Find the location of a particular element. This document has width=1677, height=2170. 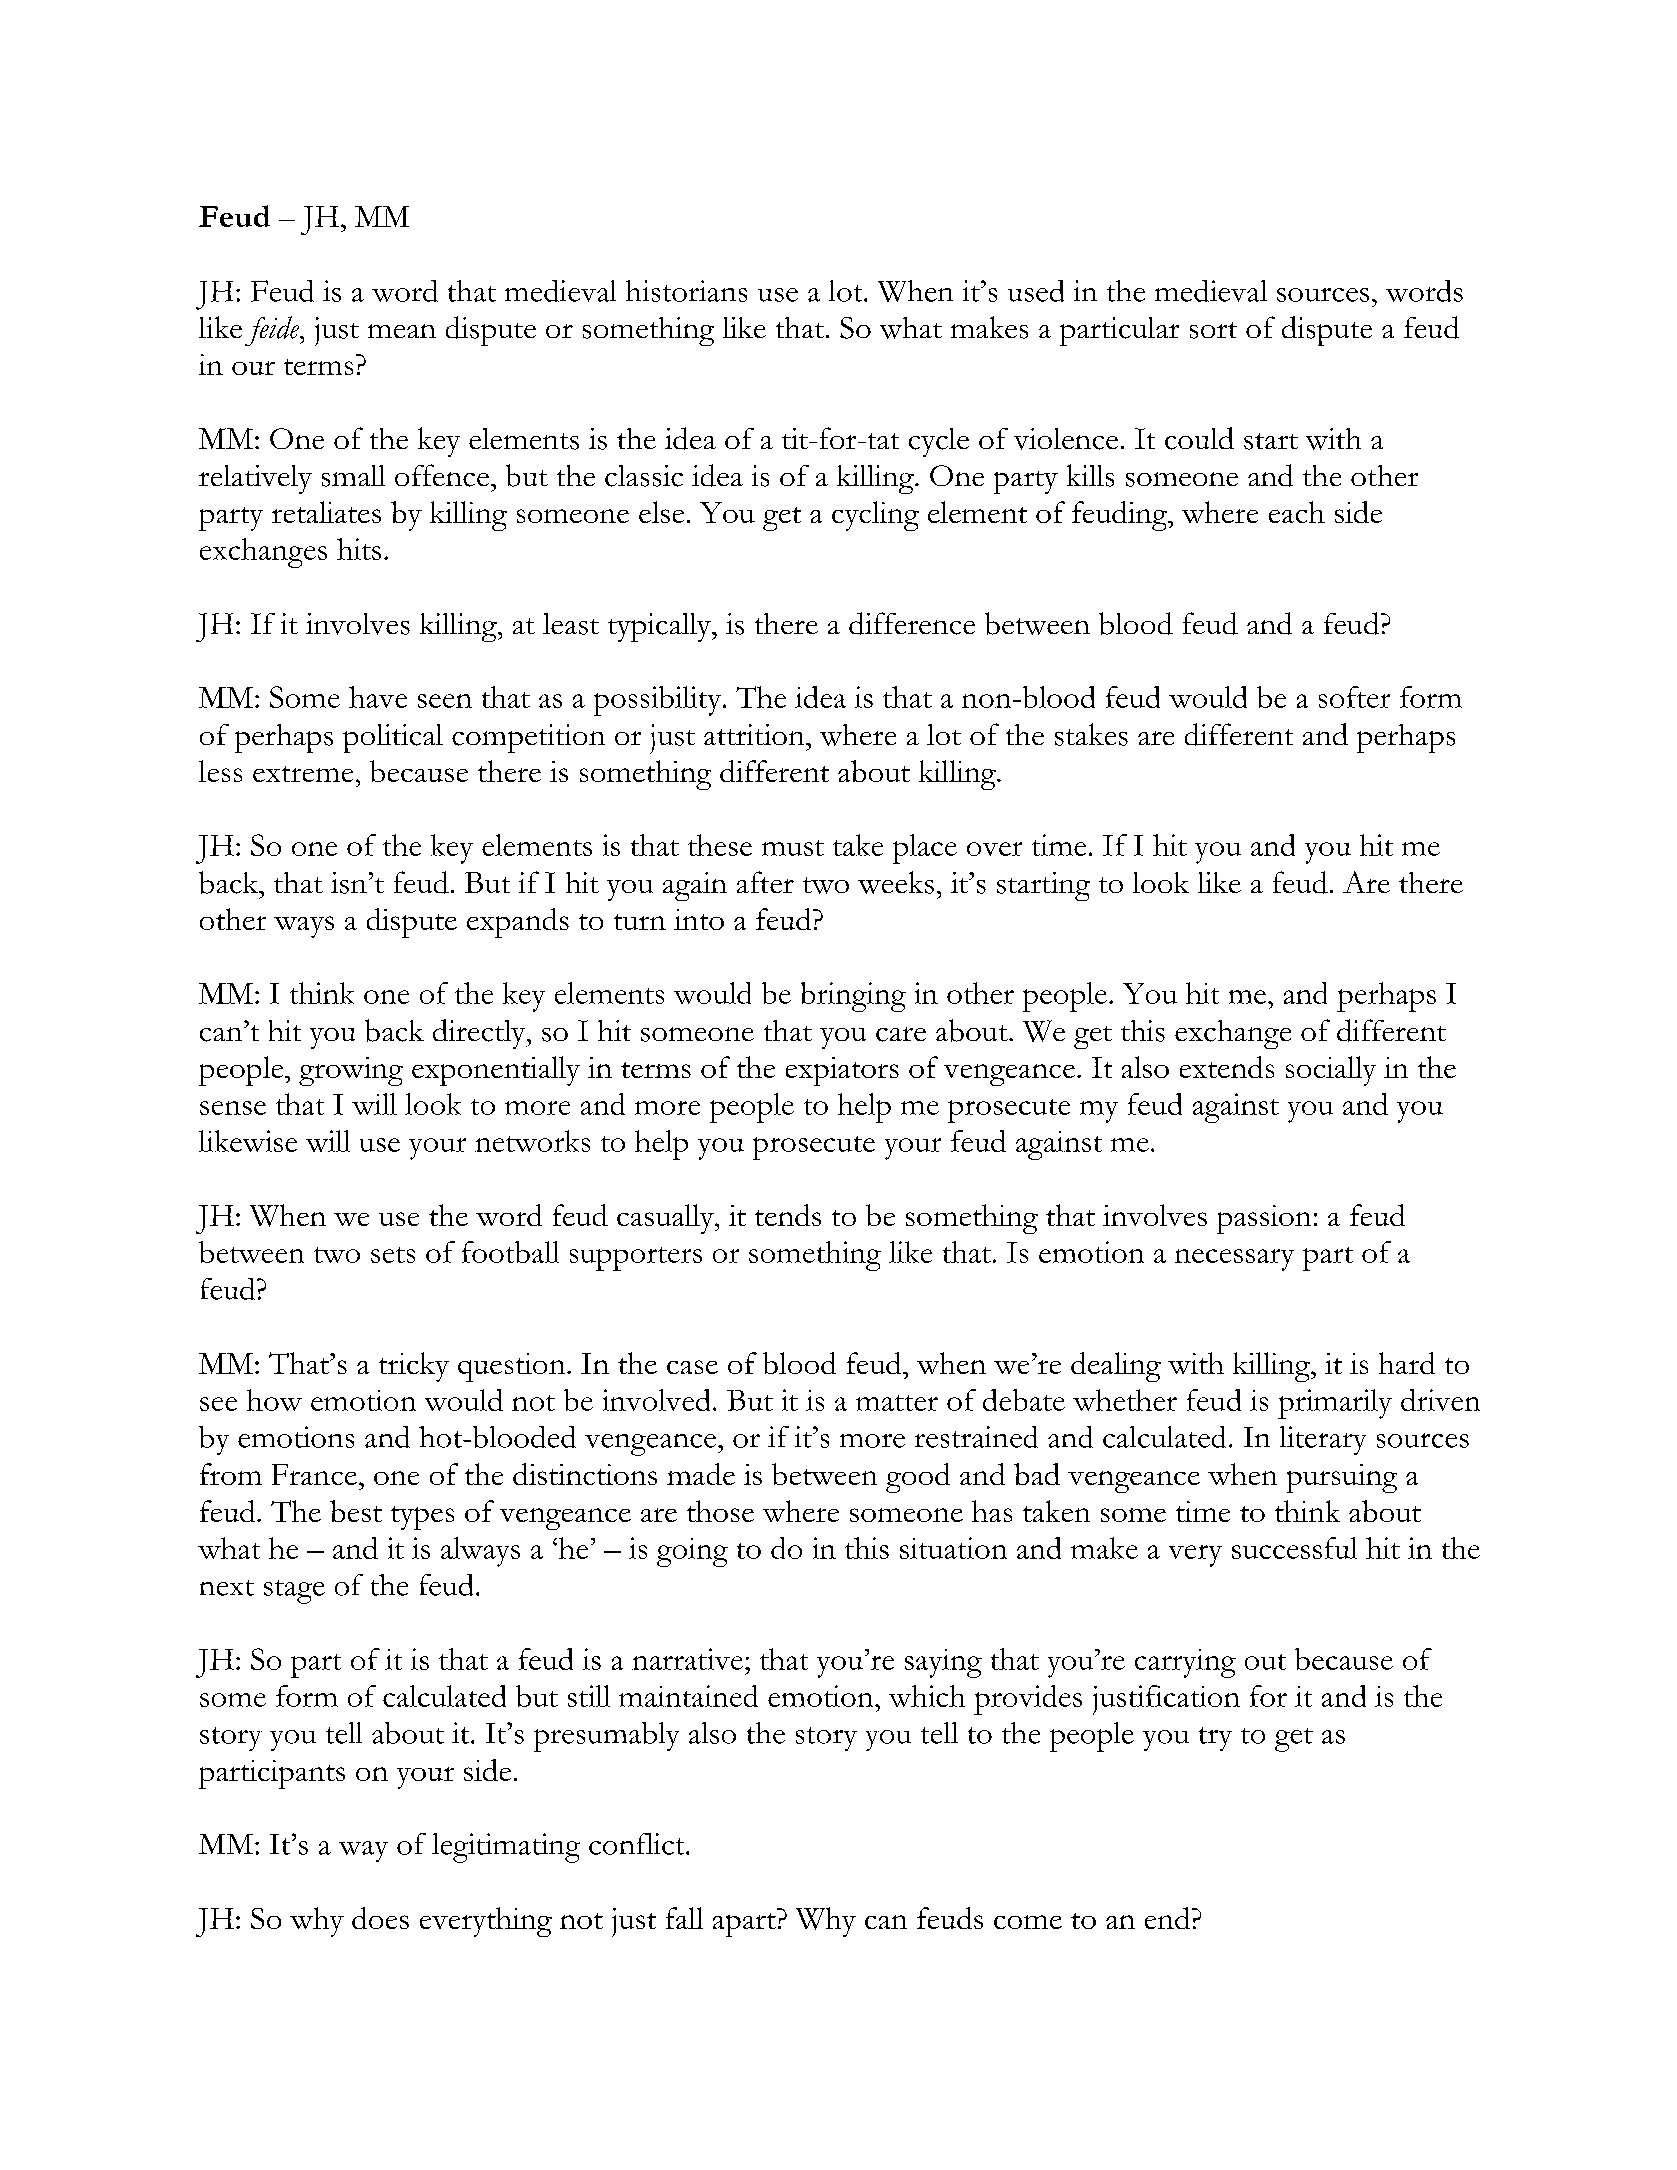

best is located at coordinates (356, 1511).
